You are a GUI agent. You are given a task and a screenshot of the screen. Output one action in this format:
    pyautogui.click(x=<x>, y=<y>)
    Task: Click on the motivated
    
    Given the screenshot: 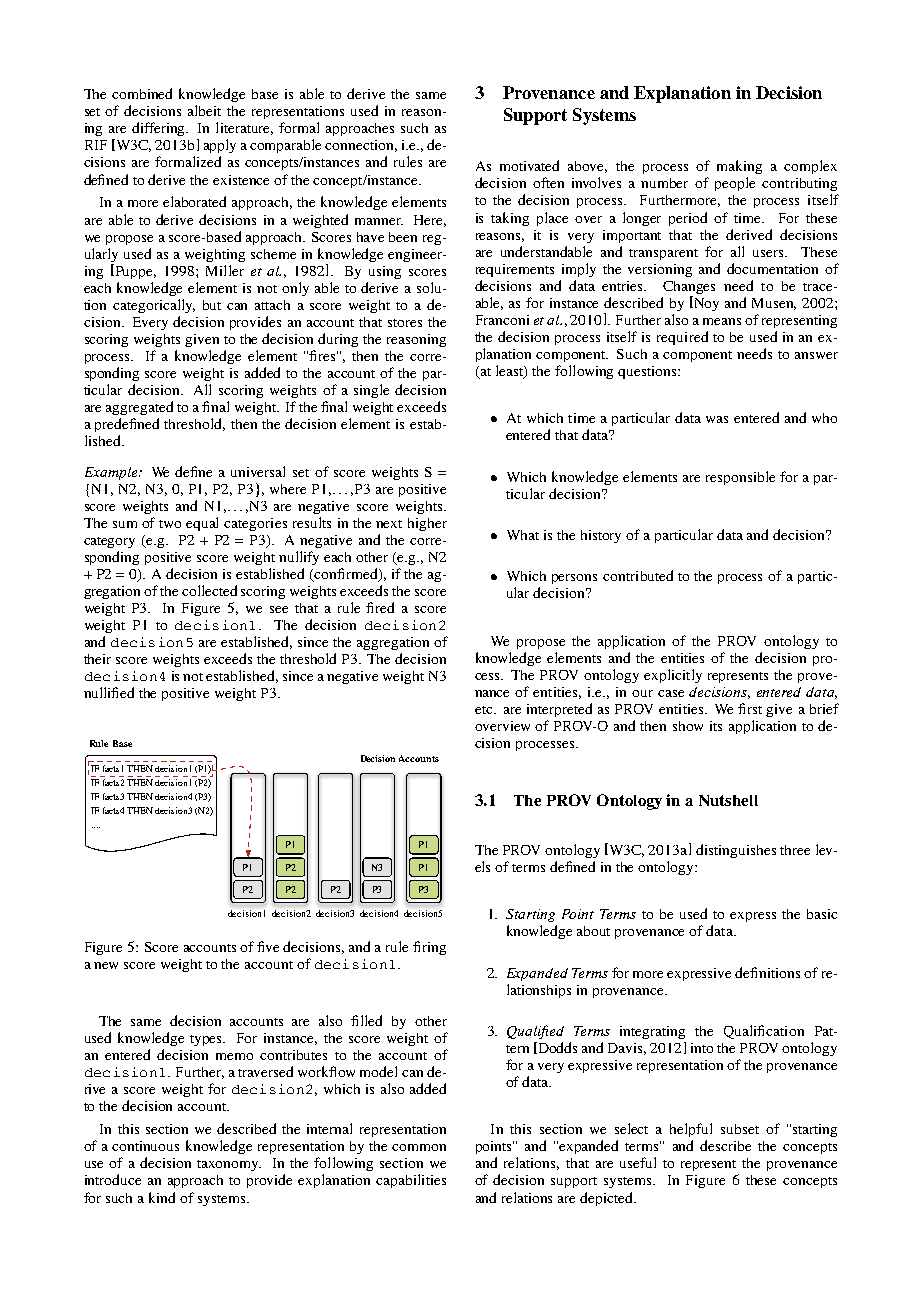 What is the action you would take?
    pyautogui.click(x=529, y=165)
